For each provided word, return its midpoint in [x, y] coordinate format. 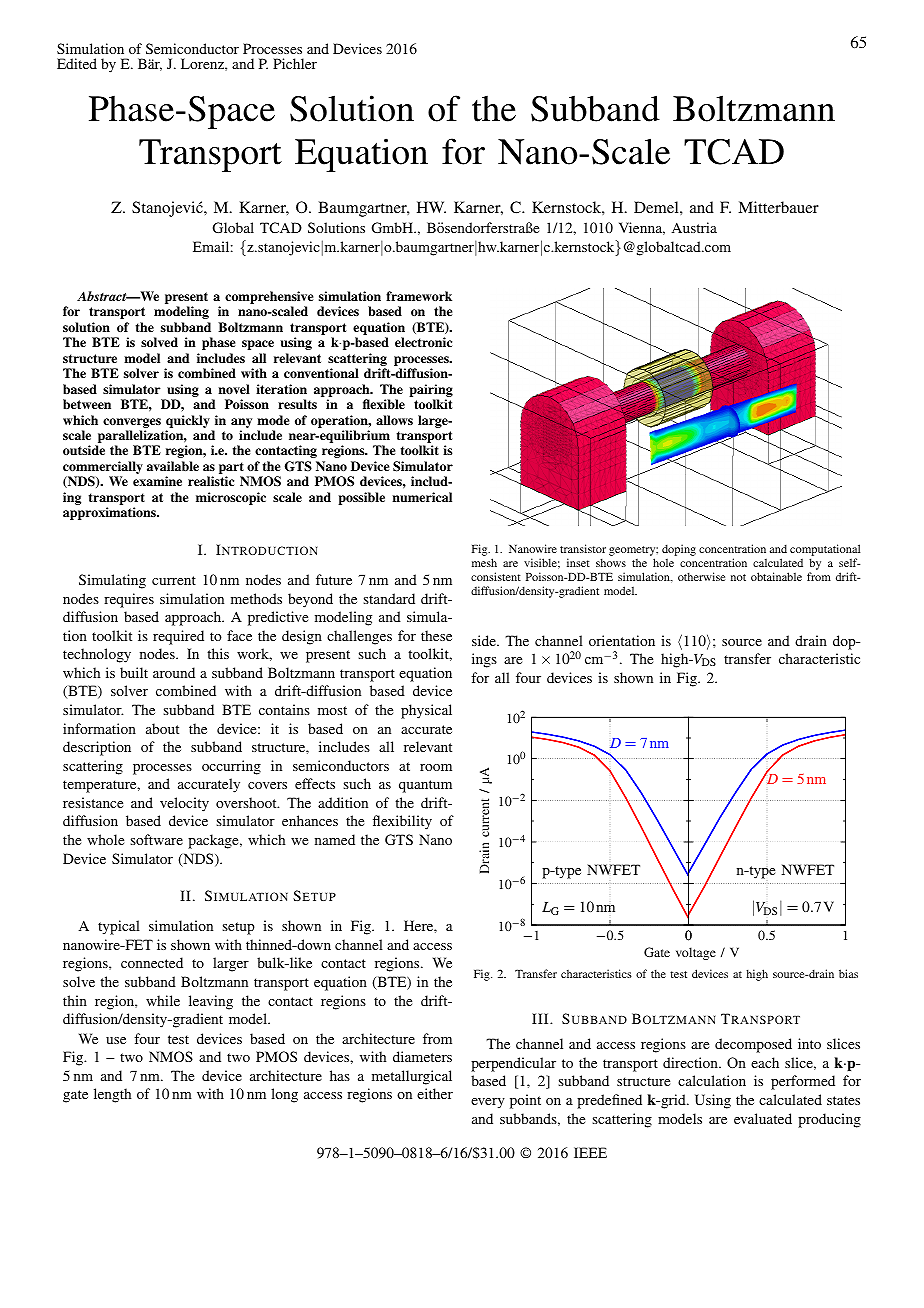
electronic [423, 342]
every [488, 1103]
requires [129, 600]
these [436, 635]
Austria [694, 227]
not [738, 577]
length [112, 1095]
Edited [77, 63]
